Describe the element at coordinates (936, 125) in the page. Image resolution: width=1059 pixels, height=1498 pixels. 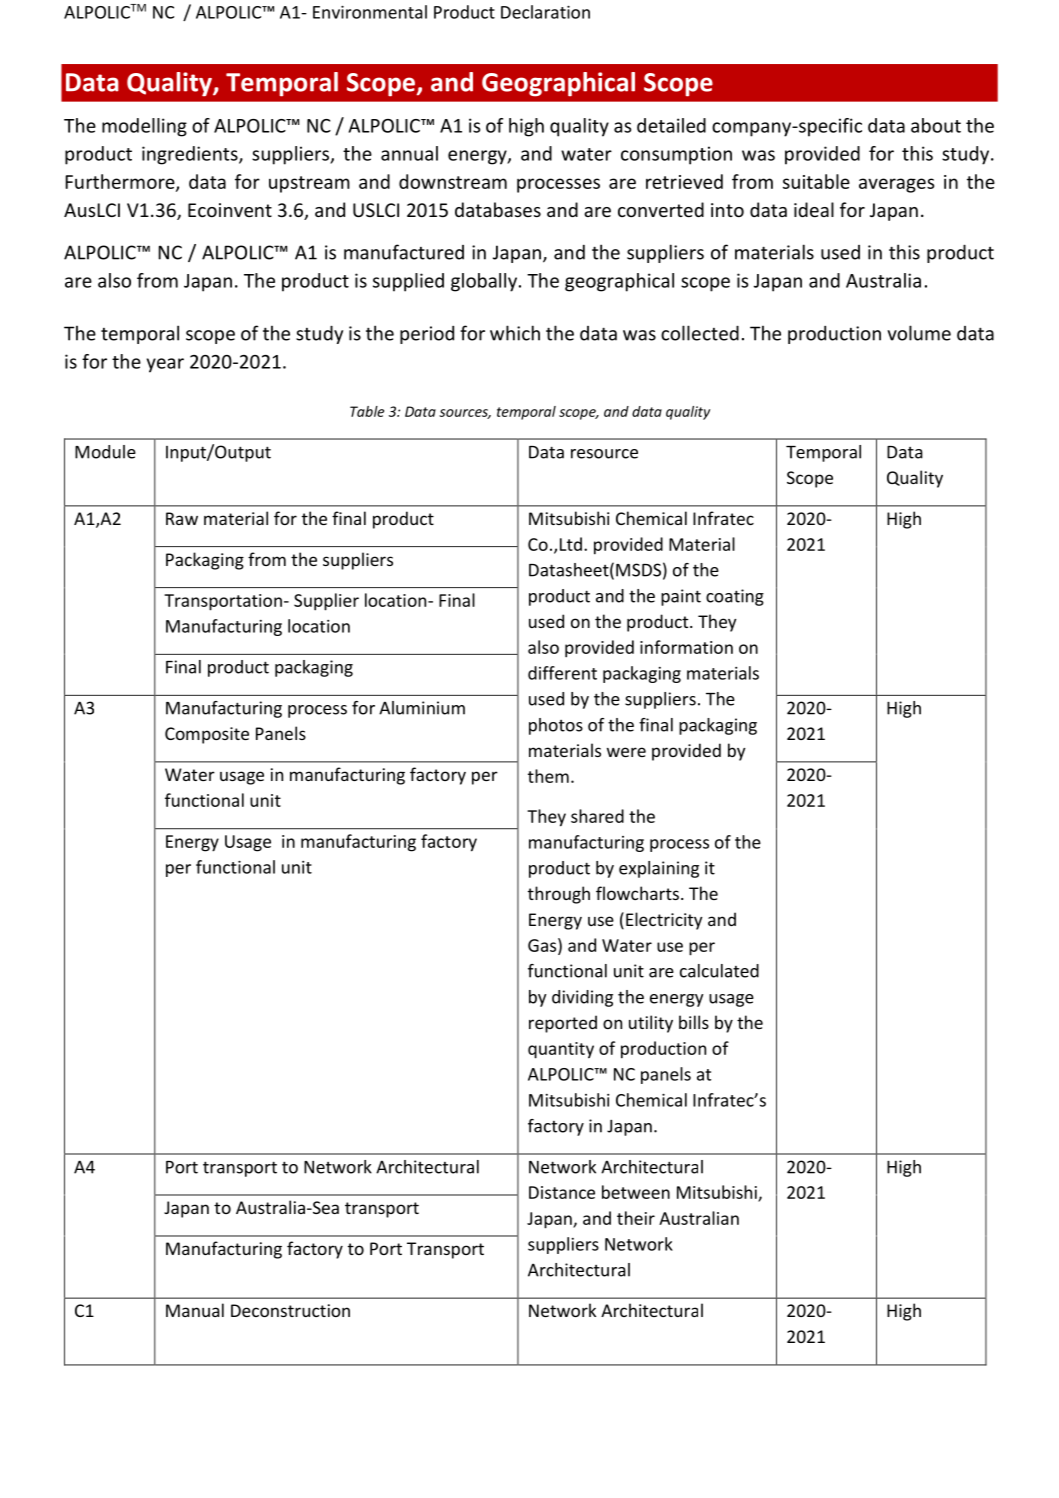
I see `about` at that location.
